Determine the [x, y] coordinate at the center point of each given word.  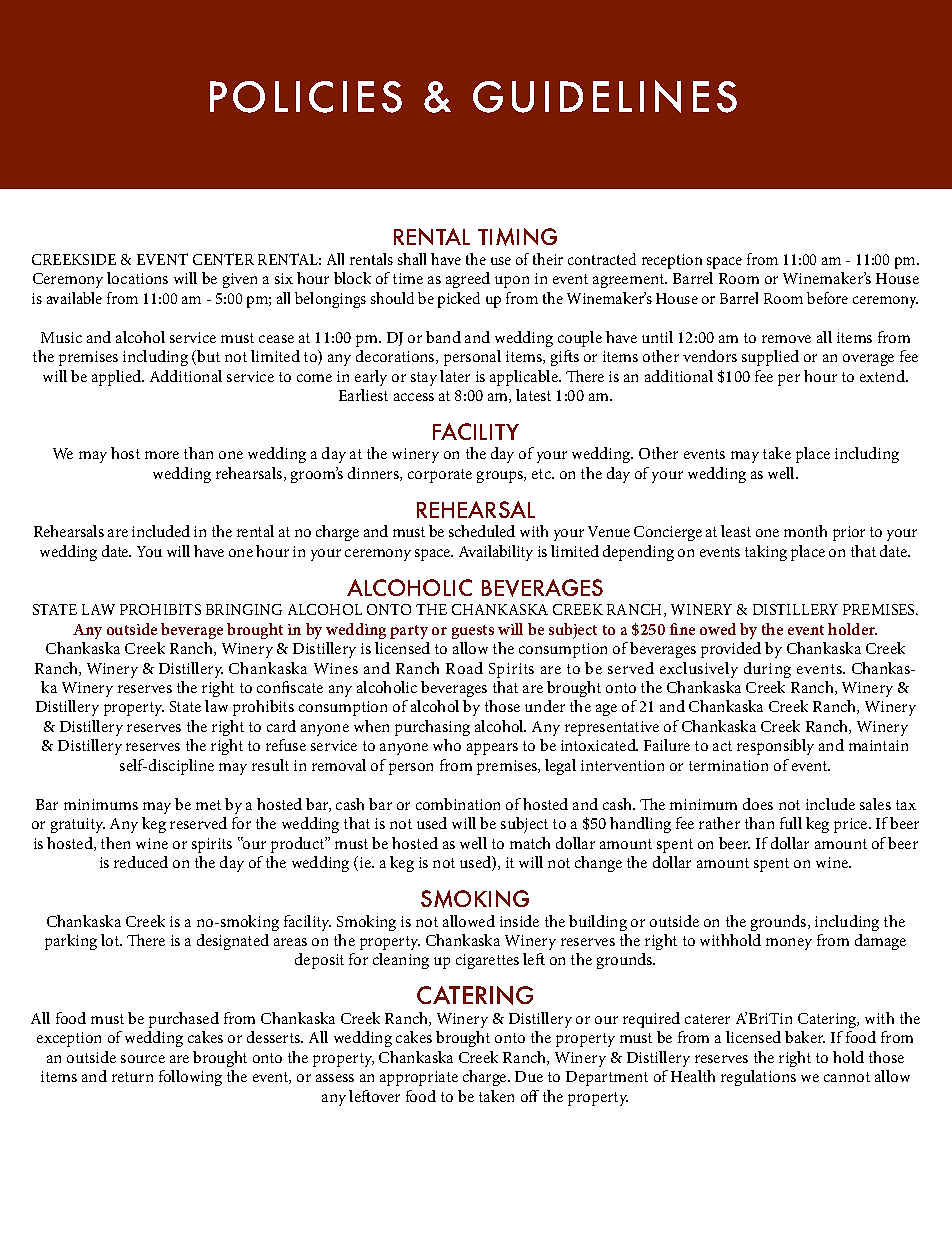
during [767, 670]
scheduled [482, 531]
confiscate [290, 687]
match [530, 843]
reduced [141, 862]
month [805, 531]
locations [137, 278]
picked [459, 300]
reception [672, 261]
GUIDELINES [605, 96]
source [143, 1059]
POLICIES [306, 97]
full [791, 823]
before [827, 298]
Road [464, 668]
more [162, 455]
